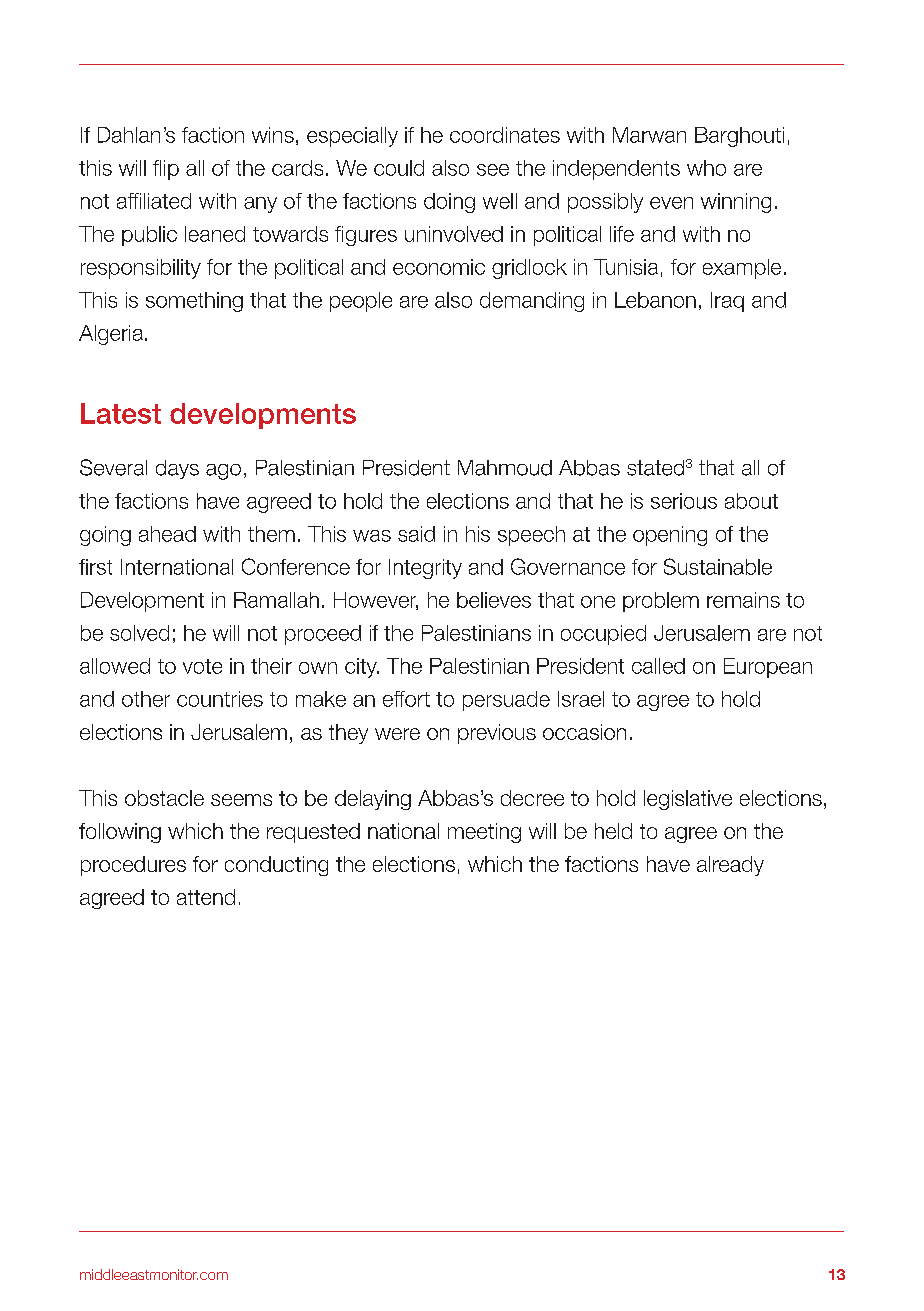 Image resolution: width=924 pixels, height=1311 pixels. Describe the element at coordinates (133, 866) in the screenshot. I see `procedures` at that location.
